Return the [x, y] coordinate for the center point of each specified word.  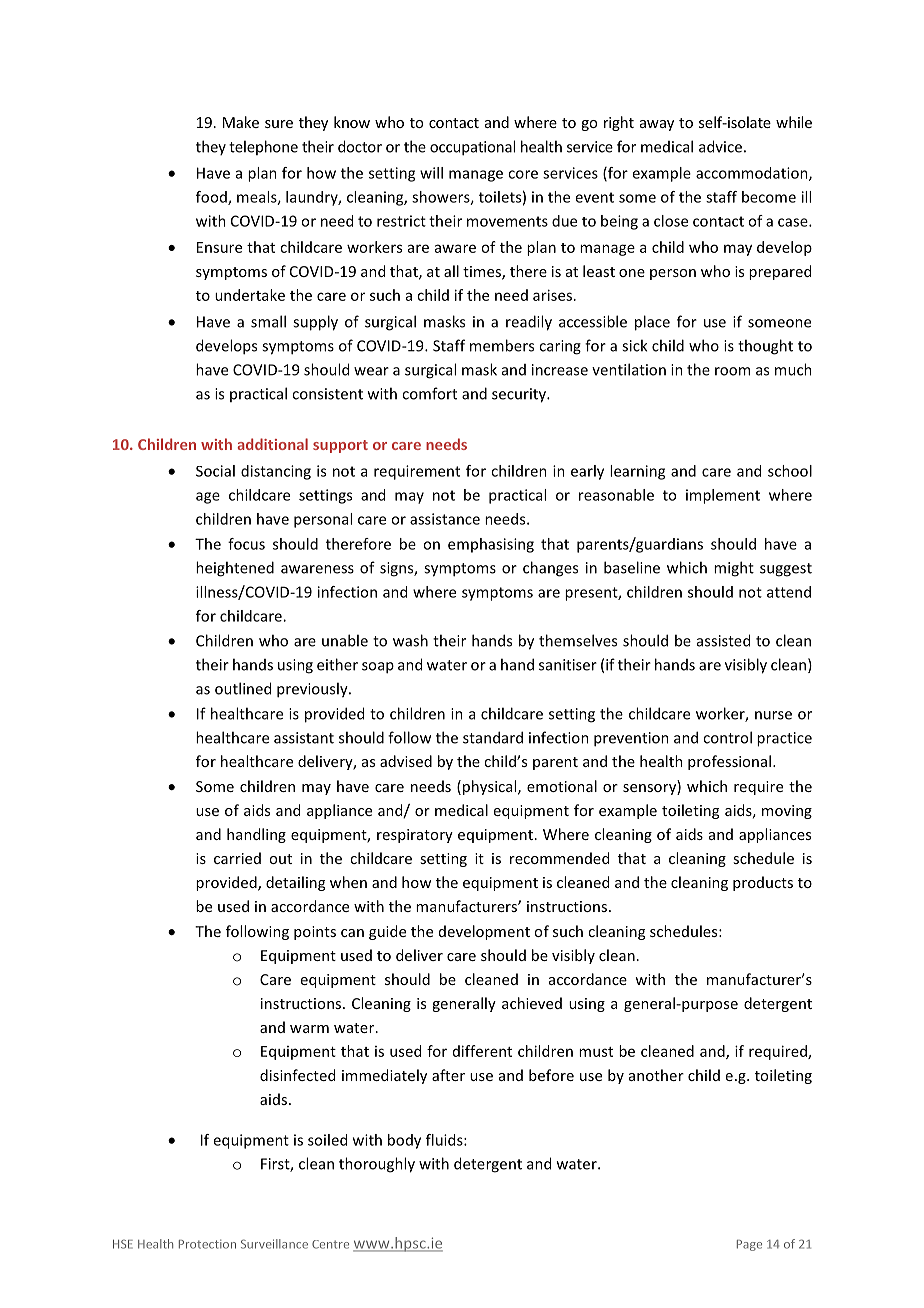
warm [309, 1029]
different [482, 1051]
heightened [235, 569]
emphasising [491, 545]
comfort [429, 393]
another [656, 1075]
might [734, 569]
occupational [472, 148]
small [268, 321]
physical [491, 787]
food [212, 198]
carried [237, 858]
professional [729, 762]
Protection [207, 1244]
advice [720, 146]
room [732, 371]
